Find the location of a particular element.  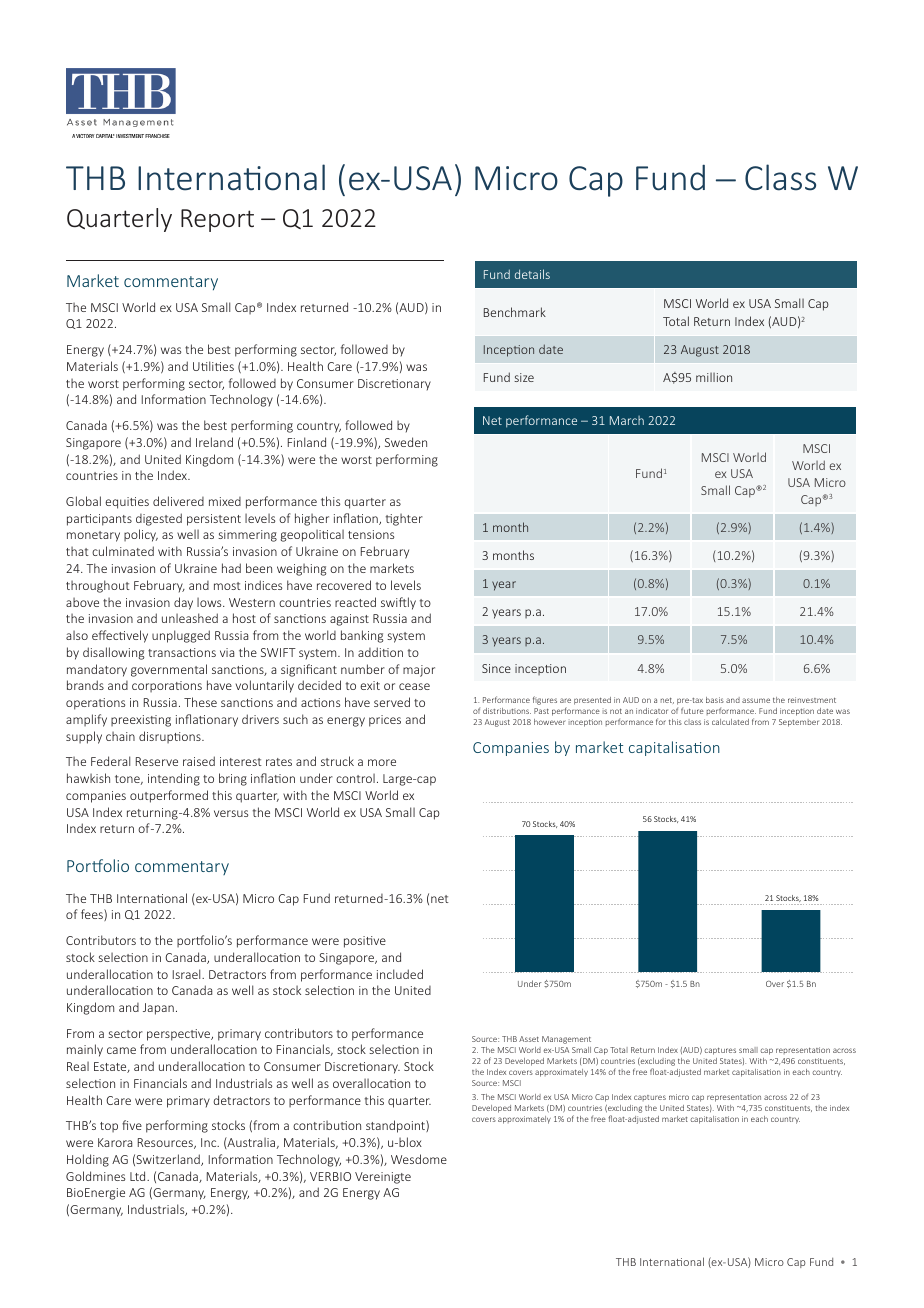

Report is located at coordinates (217, 220).
